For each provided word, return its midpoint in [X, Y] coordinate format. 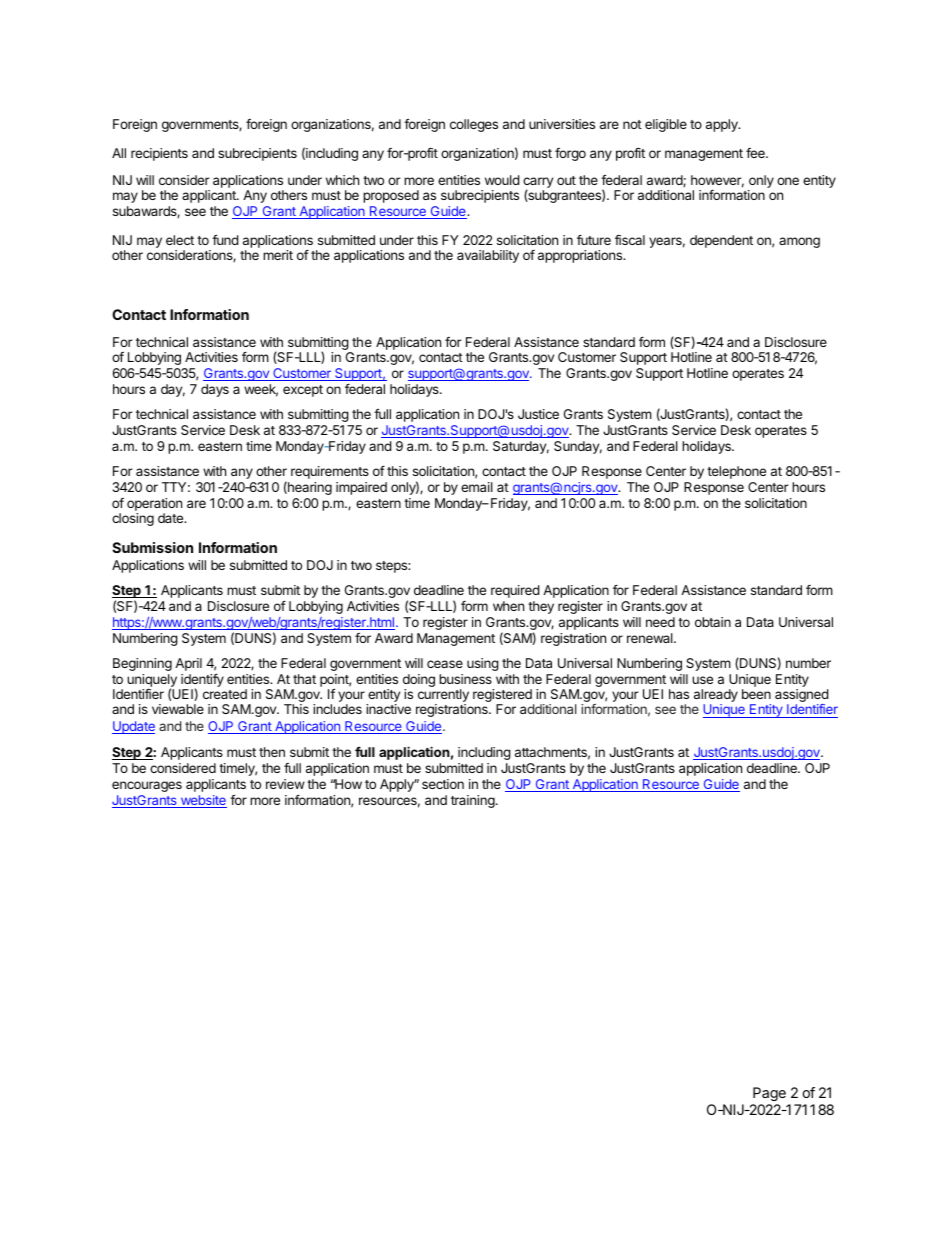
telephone [736, 472]
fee [756, 153]
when [508, 606]
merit [278, 255]
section [443, 784]
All [119, 153]
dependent [721, 241]
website [202, 801]
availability [488, 256]
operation [154, 506]
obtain [713, 622]
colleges [474, 125]
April [188, 664]
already [716, 697]
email [477, 487]
